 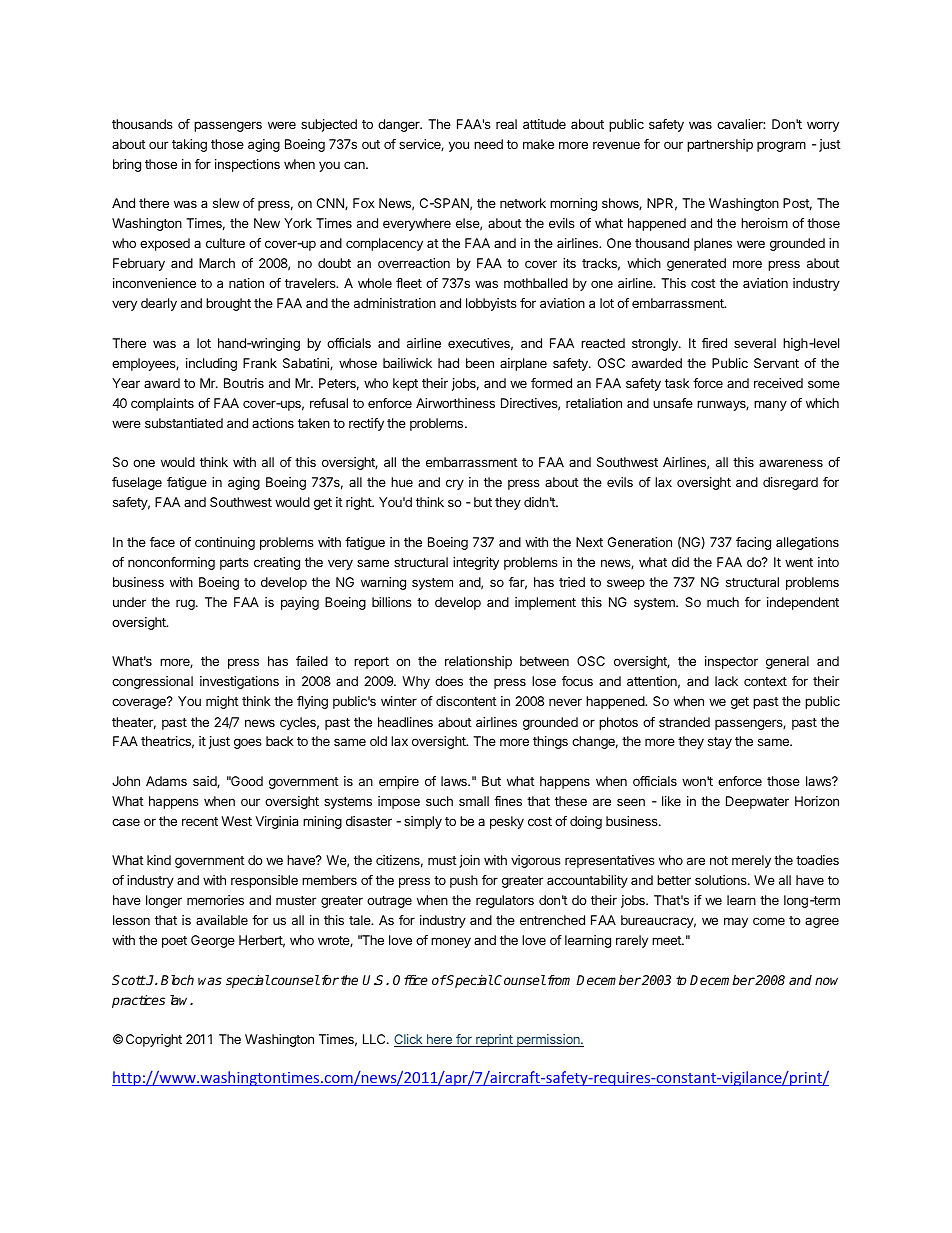 I want to click on cry, so click(x=455, y=484).
